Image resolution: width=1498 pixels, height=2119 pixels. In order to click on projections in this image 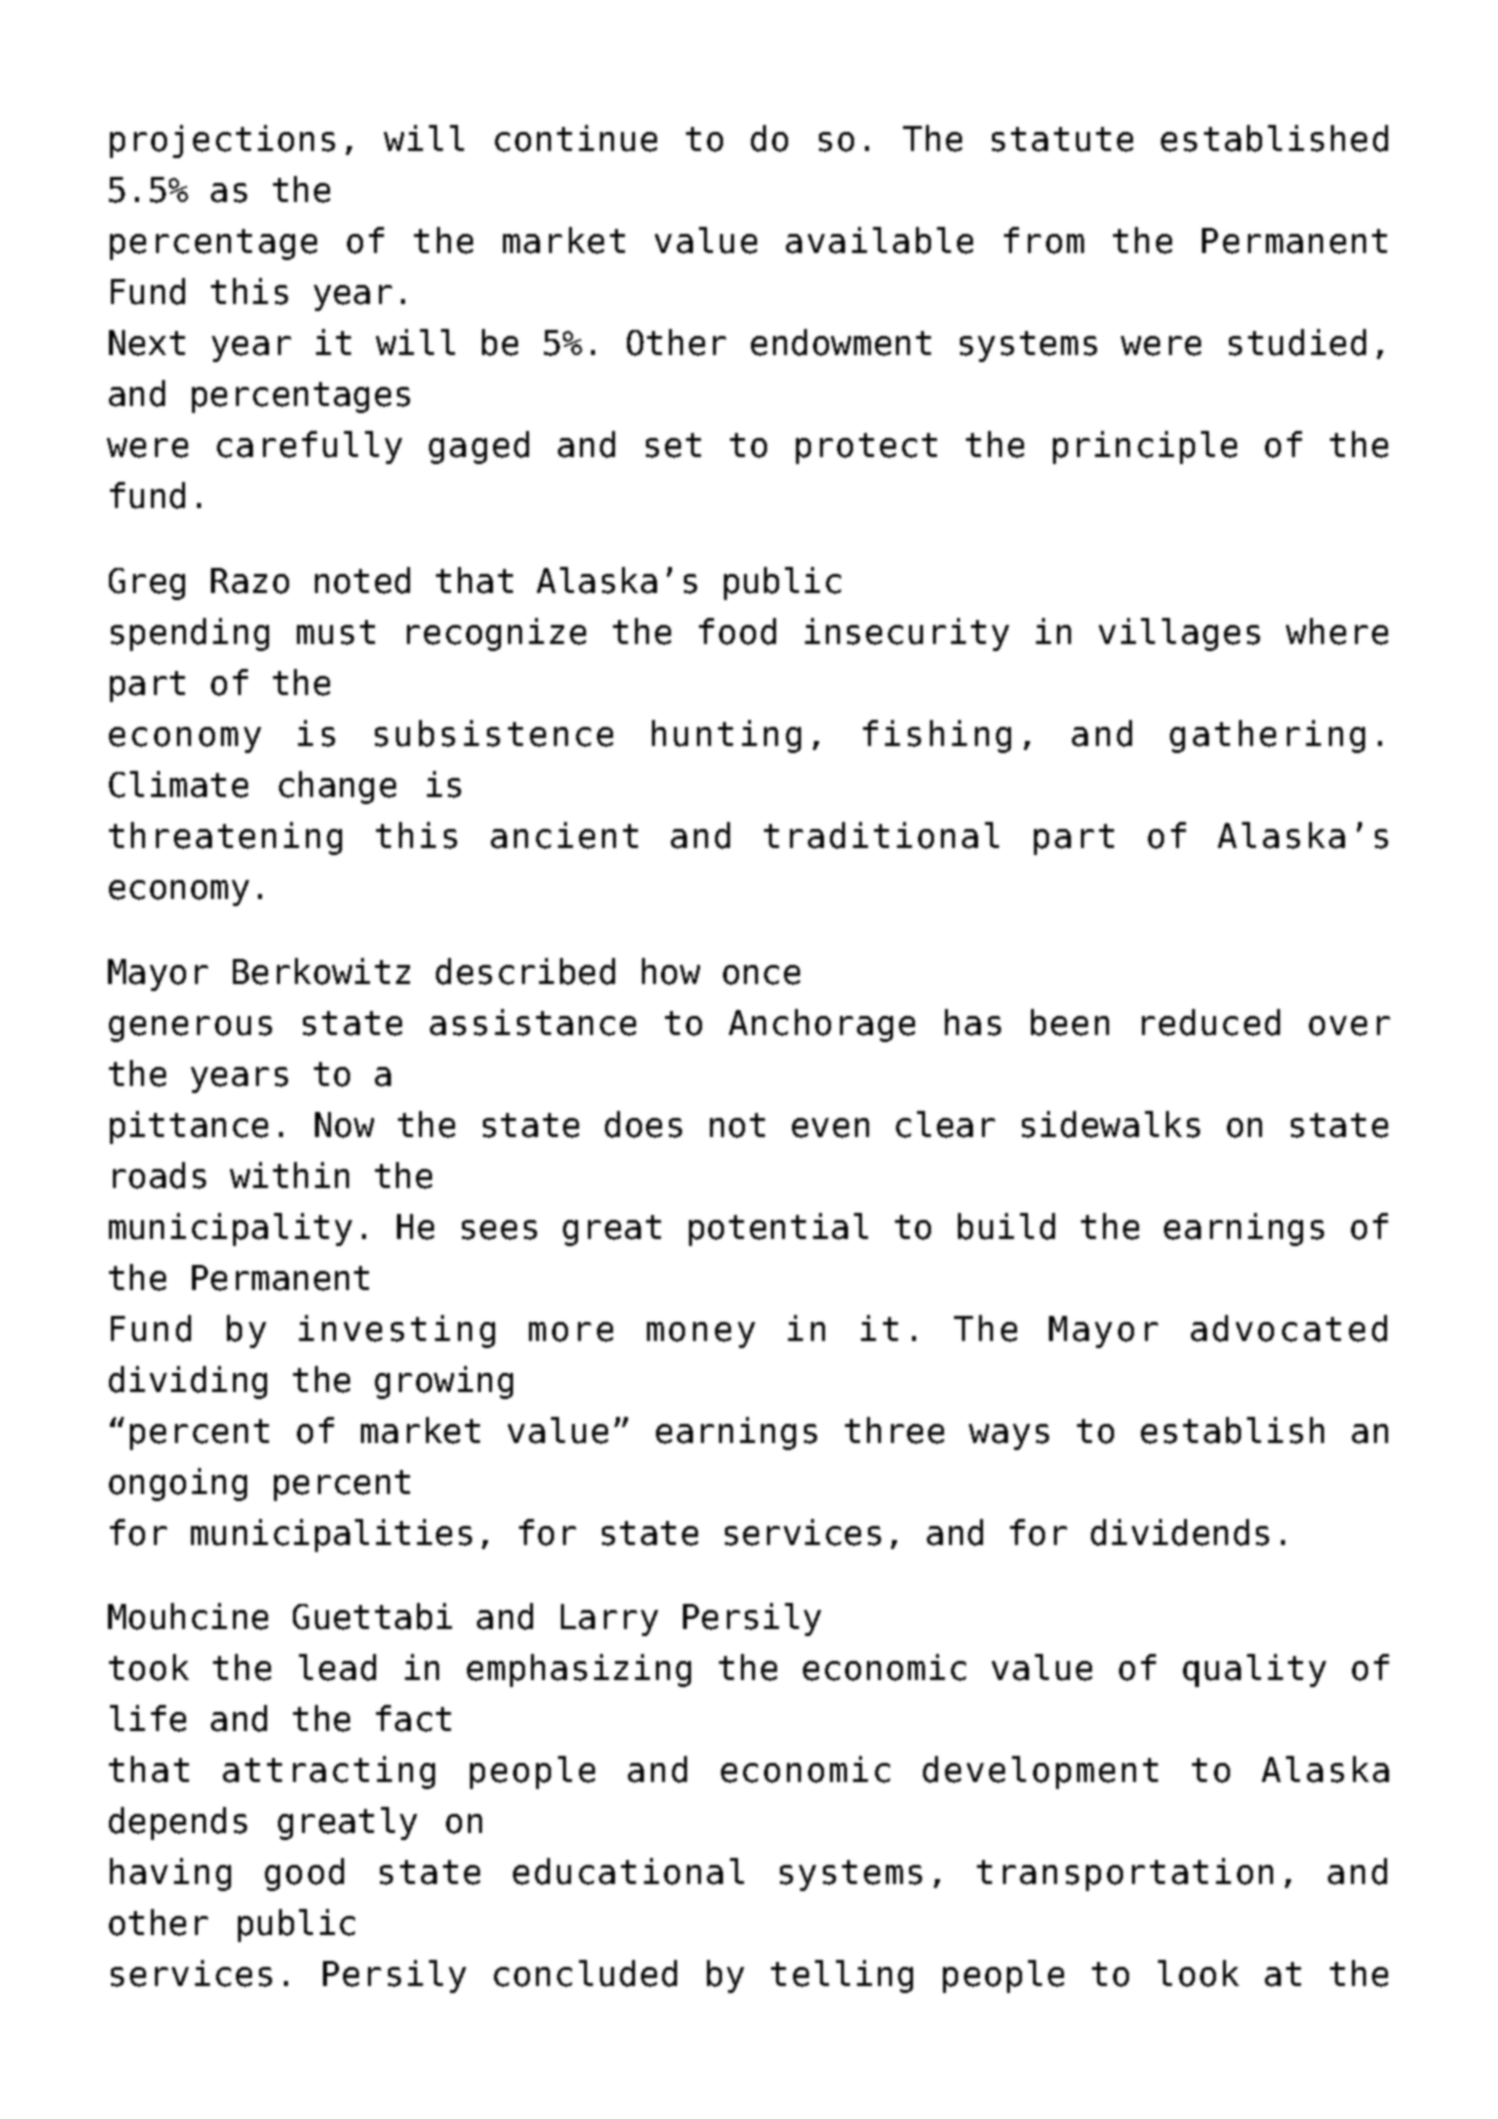, I will do `click(222, 141)`.
